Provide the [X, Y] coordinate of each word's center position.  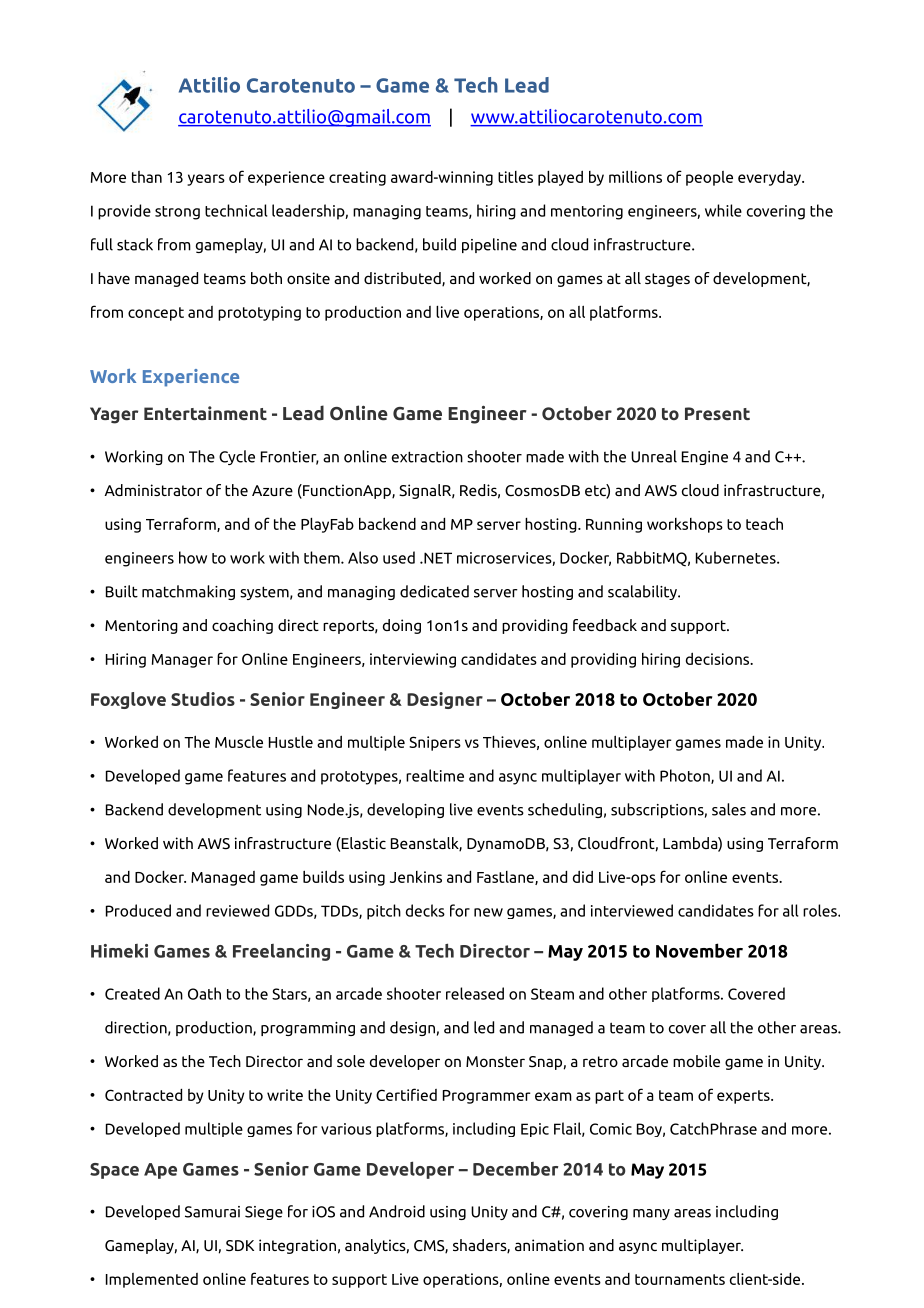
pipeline [489, 245]
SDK [240, 1246]
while [723, 210]
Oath [204, 993]
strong [177, 213]
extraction [427, 457]
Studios [203, 699]
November [699, 950]
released [475, 993]
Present [717, 413]
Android [397, 1211]
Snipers [435, 743]
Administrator [153, 490]
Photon [686, 776]
